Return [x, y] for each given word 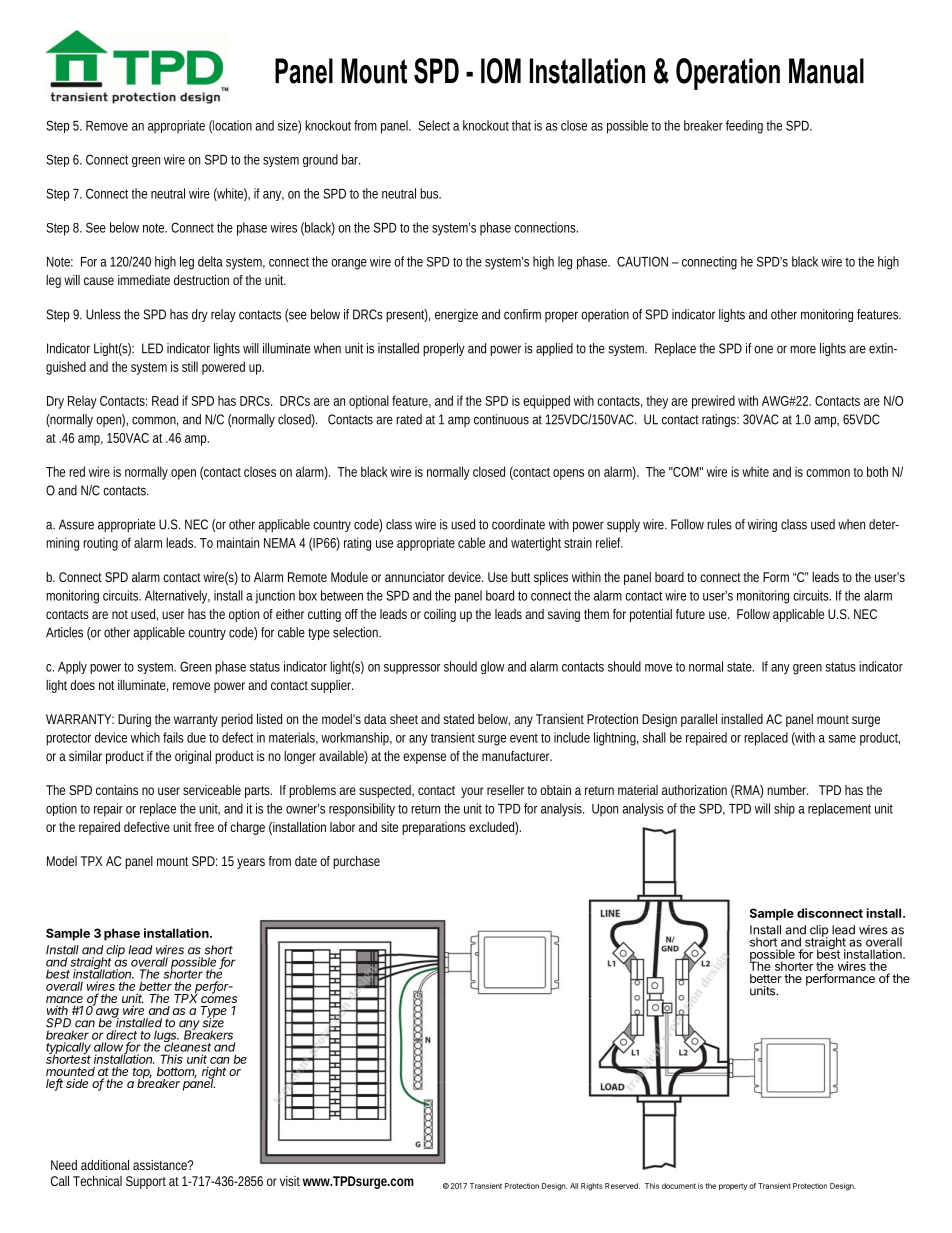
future [690, 614]
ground [320, 160]
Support [146, 1182]
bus [430, 193]
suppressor [412, 669]
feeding [744, 127]
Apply [72, 667]
